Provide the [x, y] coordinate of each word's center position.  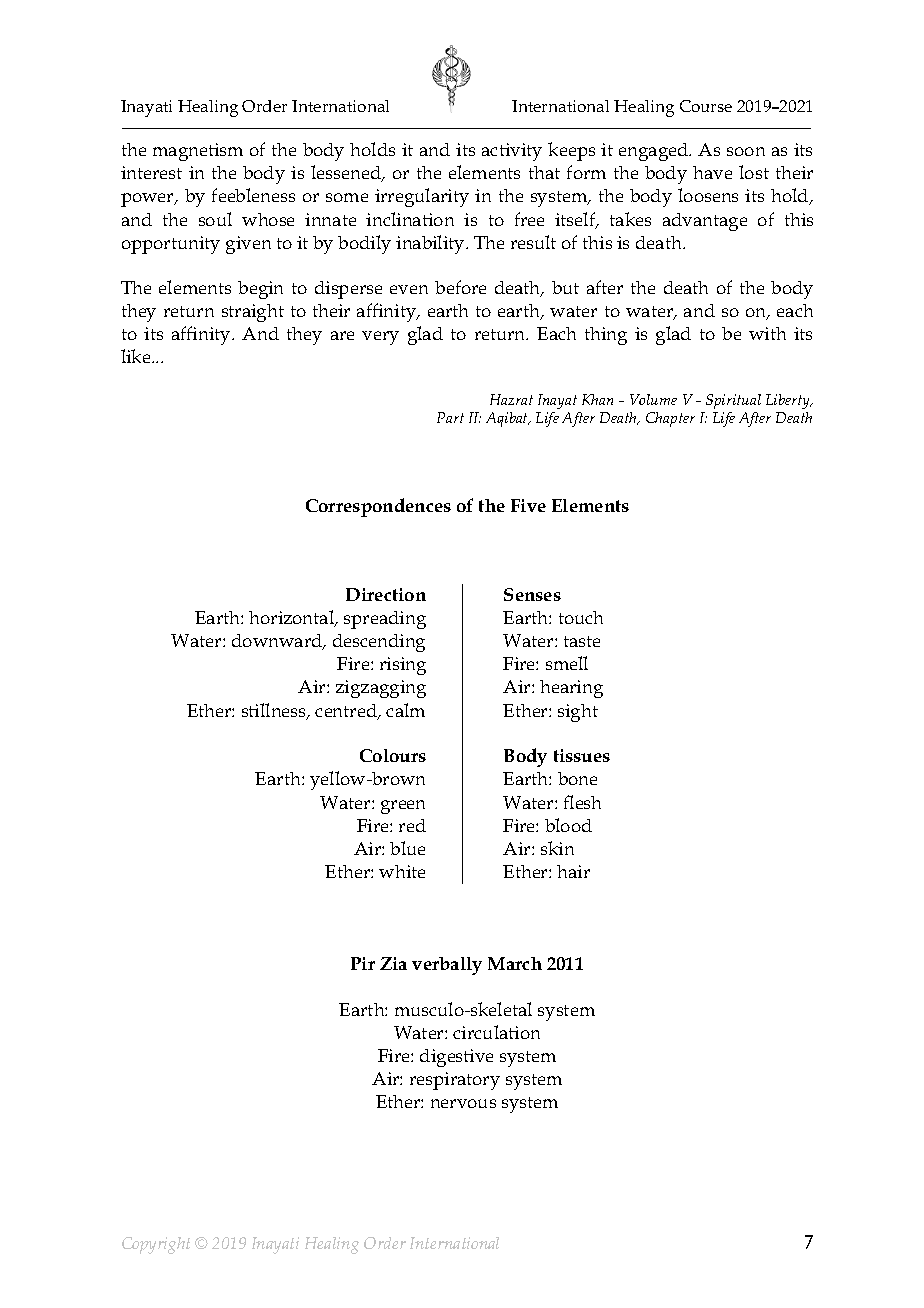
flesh [582, 802]
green [403, 807]
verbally [447, 966]
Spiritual [733, 401]
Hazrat [511, 399]
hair [573, 871]
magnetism [198, 152]
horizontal [293, 618]
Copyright [156, 1245]
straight [253, 313]
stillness [275, 711]
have [712, 172]
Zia [393, 963]
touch [581, 617]
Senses [532, 594]
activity [512, 152]
